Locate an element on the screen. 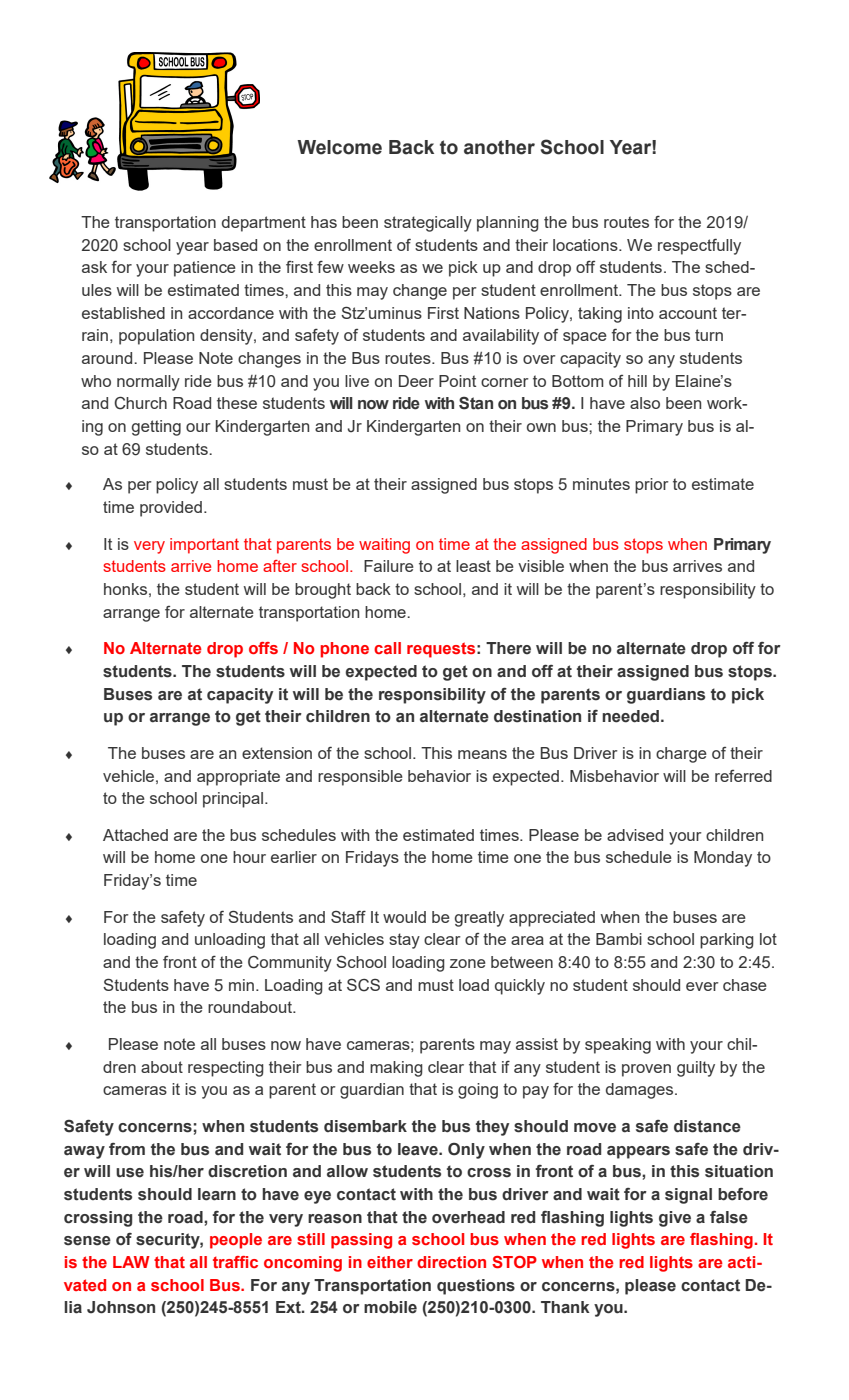 This screenshot has height=1400, width=849. means is located at coordinates (482, 754).
